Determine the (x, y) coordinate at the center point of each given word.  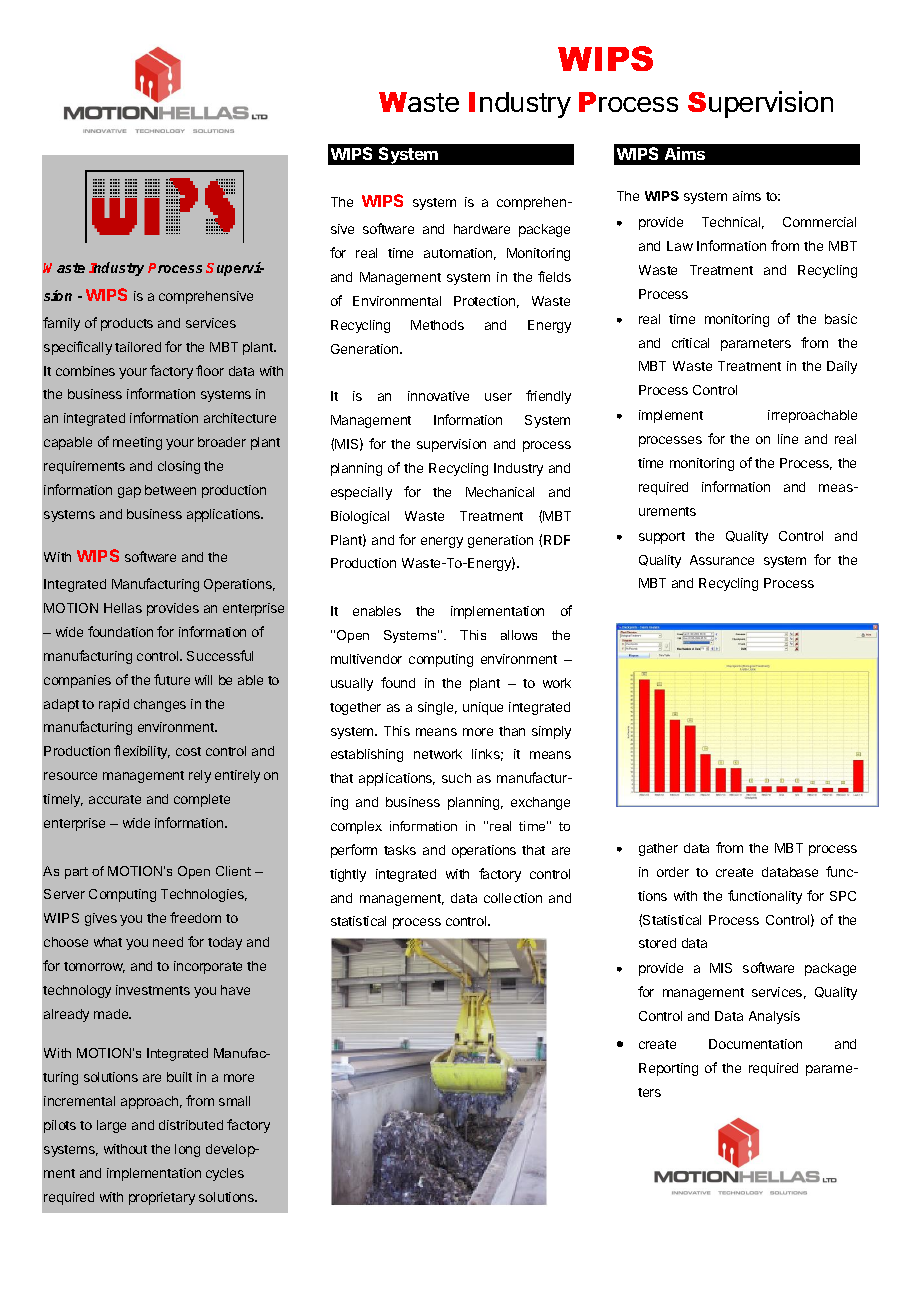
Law (680, 246)
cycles (225, 1174)
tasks (400, 850)
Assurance (722, 560)
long (187, 1150)
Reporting (668, 1069)
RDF (557, 540)
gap (129, 492)
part (76, 873)
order (673, 872)
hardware (482, 229)
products (127, 324)
